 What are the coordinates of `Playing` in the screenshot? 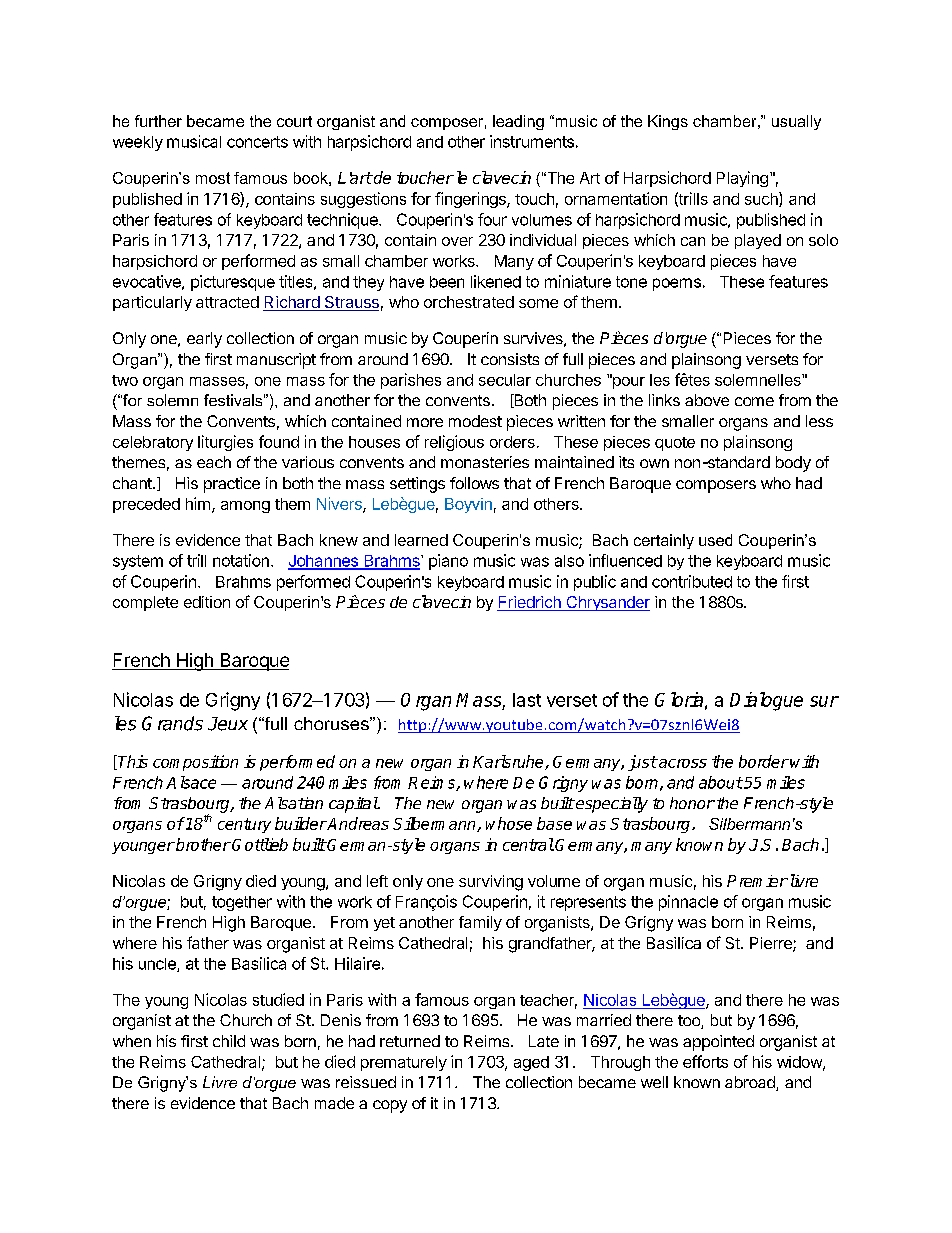 It's located at (742, 179).
